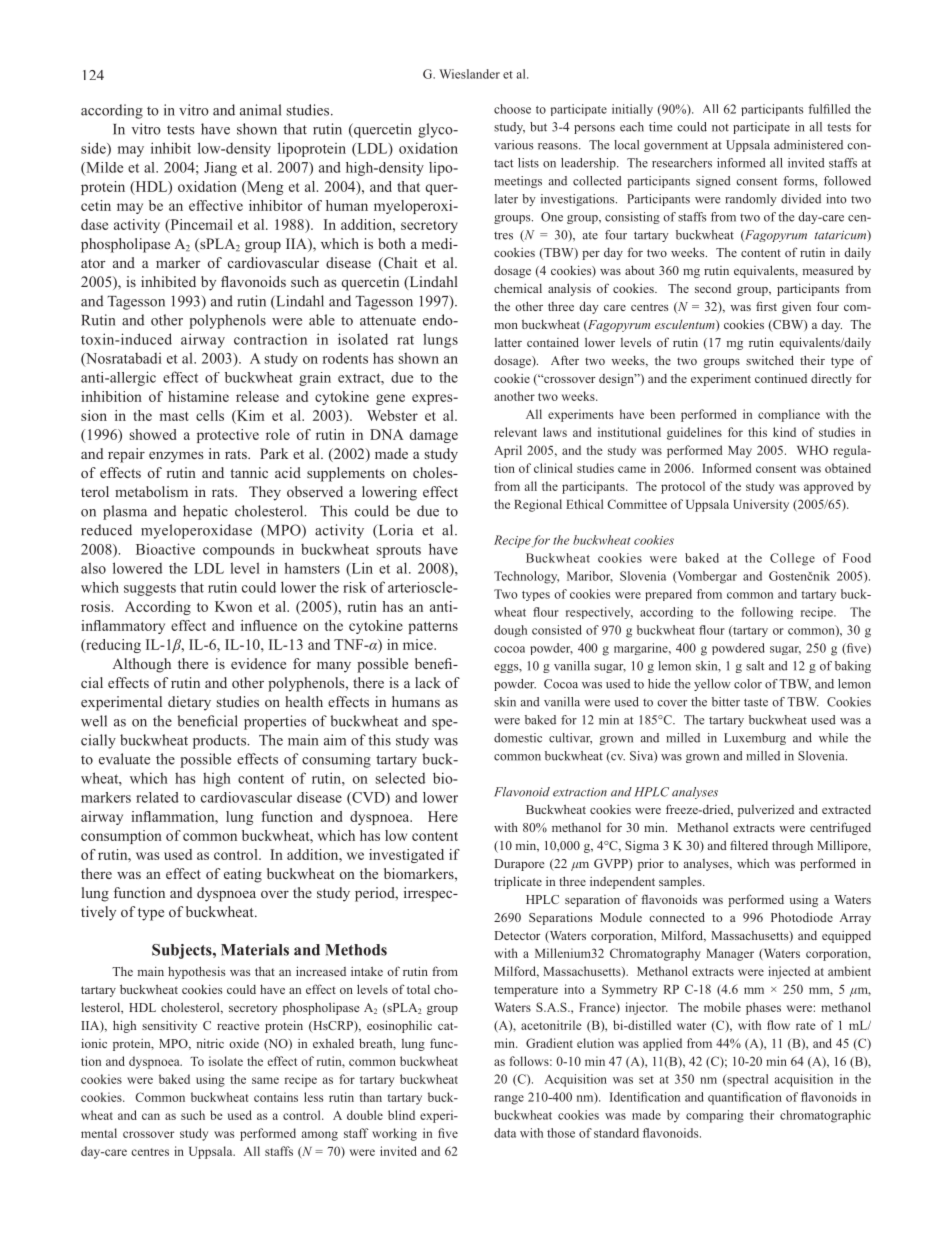 Image resolution: width=952 pixels, height=1249 pixels. I want to click on kind, so click(784, 432).
